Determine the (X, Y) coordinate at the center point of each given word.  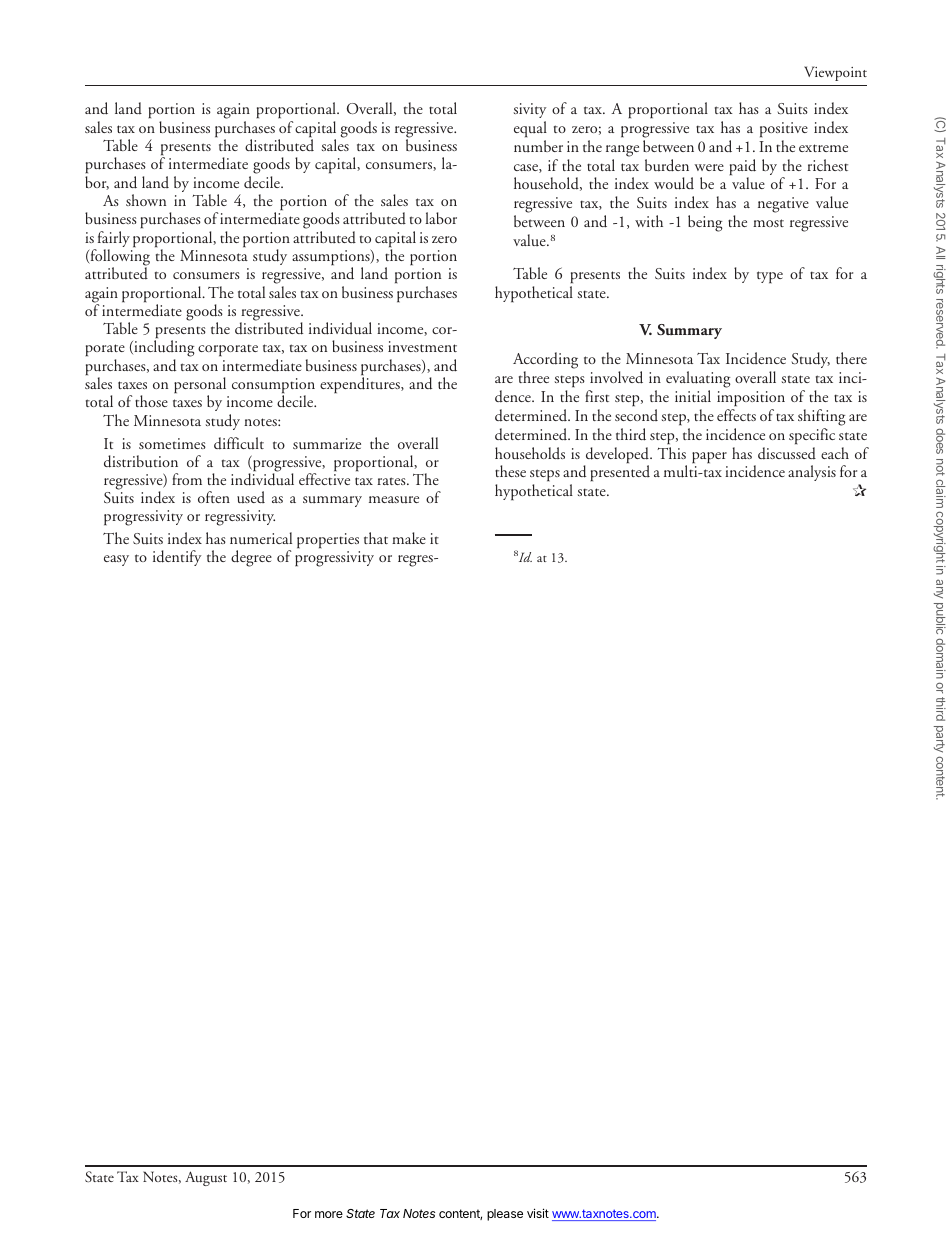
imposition (751, 399)
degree (251, 558)
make (409, 538)
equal (530, 129)
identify (177, 558)
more (329, 1214)
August (206, 1178)
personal (200, 386)
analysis (812, 473)
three (534, 377)
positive (784, 130)
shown (146, 200)
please (505, 1215)
